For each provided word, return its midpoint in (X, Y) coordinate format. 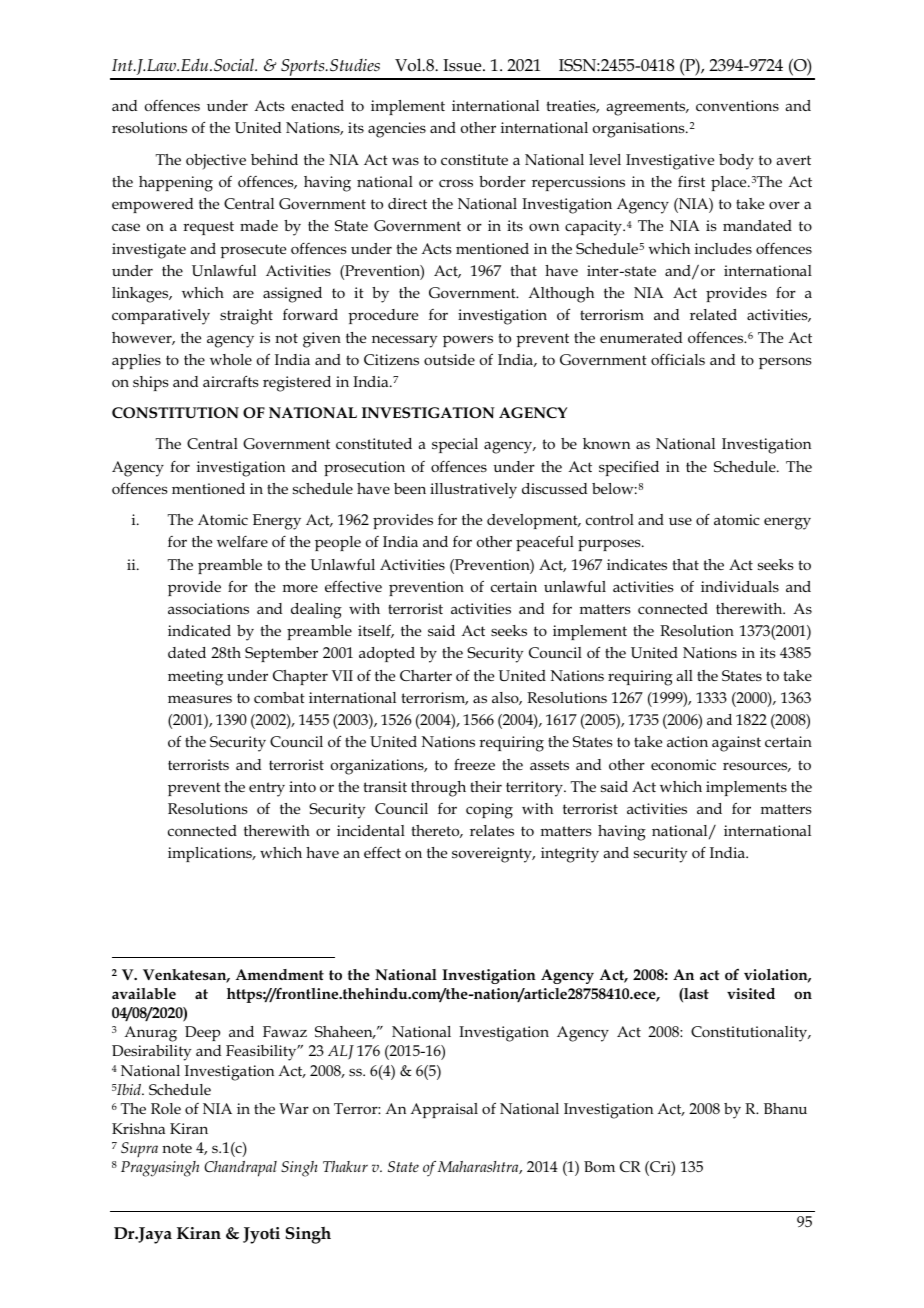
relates (492, 830)
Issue (463, 65)
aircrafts (231, 381)
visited (751, 993)
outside (449, 359)
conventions (737, 105)
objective (216, 161)
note (177, 1148)
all (684, 675)
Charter (426, 675)
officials (678, 359)
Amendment (280, 974)
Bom (599, 1166)
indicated (199, 630)
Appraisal (444, 1110)
